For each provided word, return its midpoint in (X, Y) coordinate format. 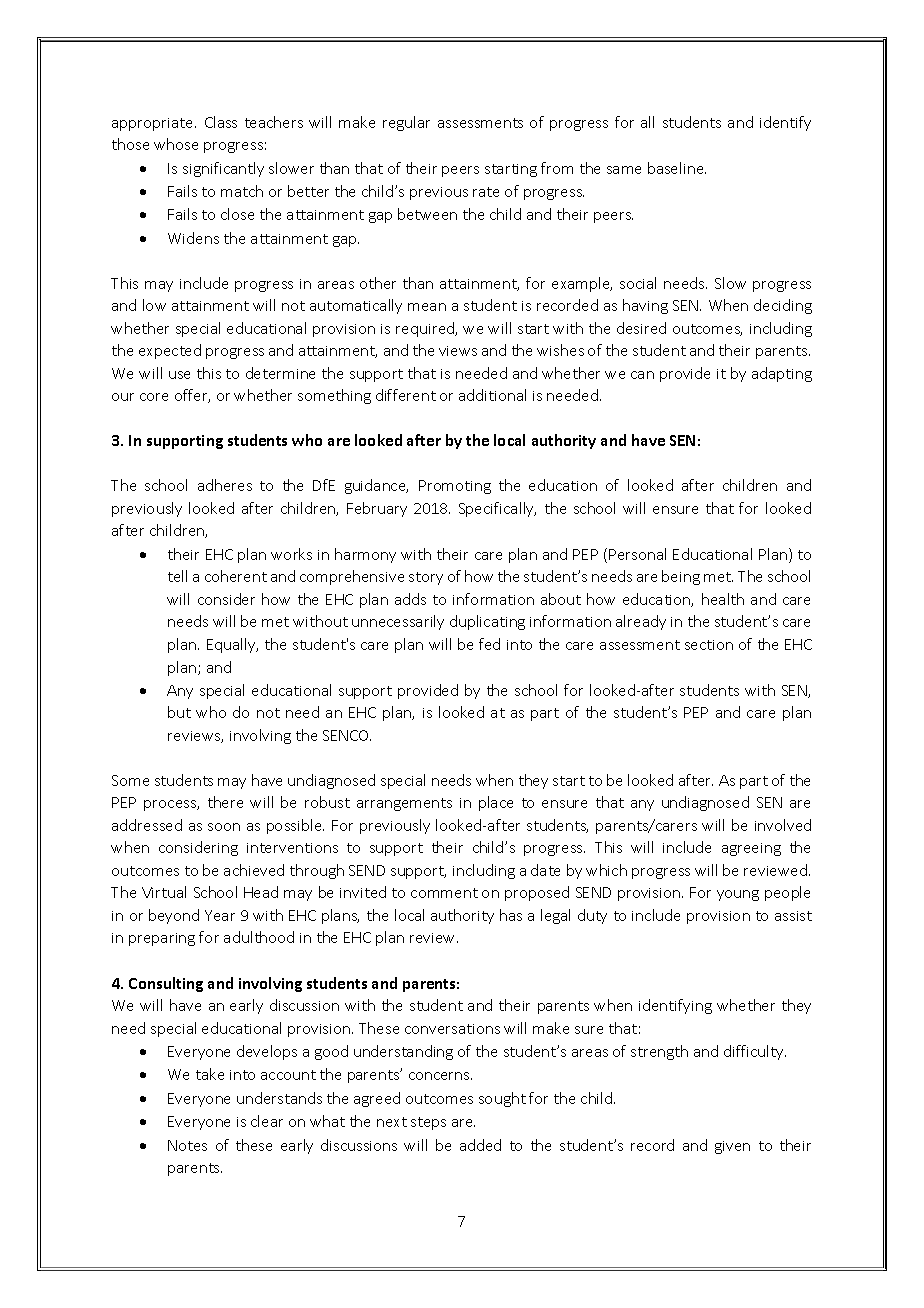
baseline (677, 168)
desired (641, 328)
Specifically (497, 509)
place (496, 803)
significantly (223, 169)
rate (486, 192)
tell (177, 576)
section (709, 645)
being (681, 577)
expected (170, 351)
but (179, 712)
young (738, 895)
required (426, 329)
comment (444, 893)
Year (220, 915)
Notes (187, 1145)
